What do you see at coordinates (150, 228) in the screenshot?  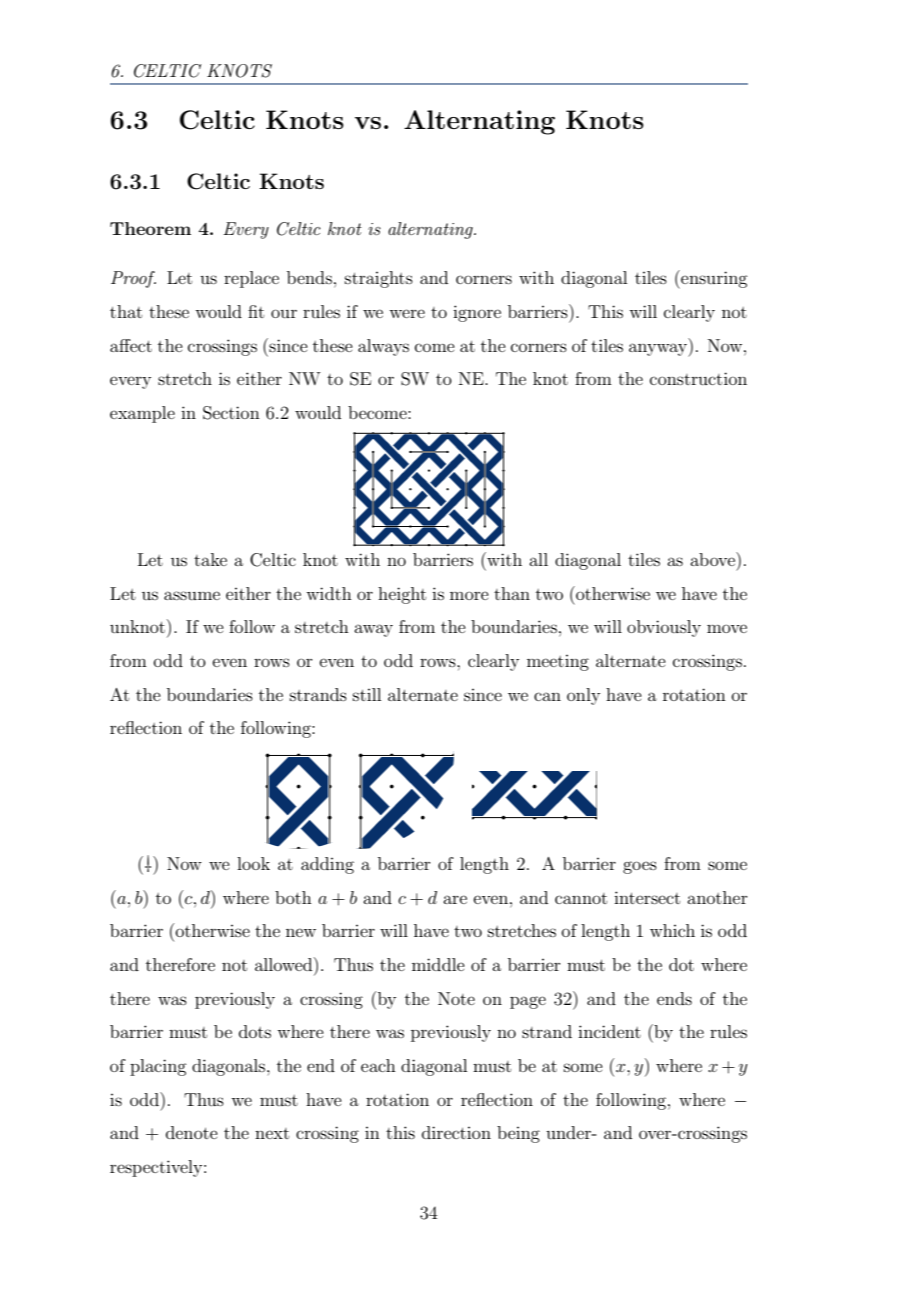 I see `Theorem` at bounding box center [150, 228].
